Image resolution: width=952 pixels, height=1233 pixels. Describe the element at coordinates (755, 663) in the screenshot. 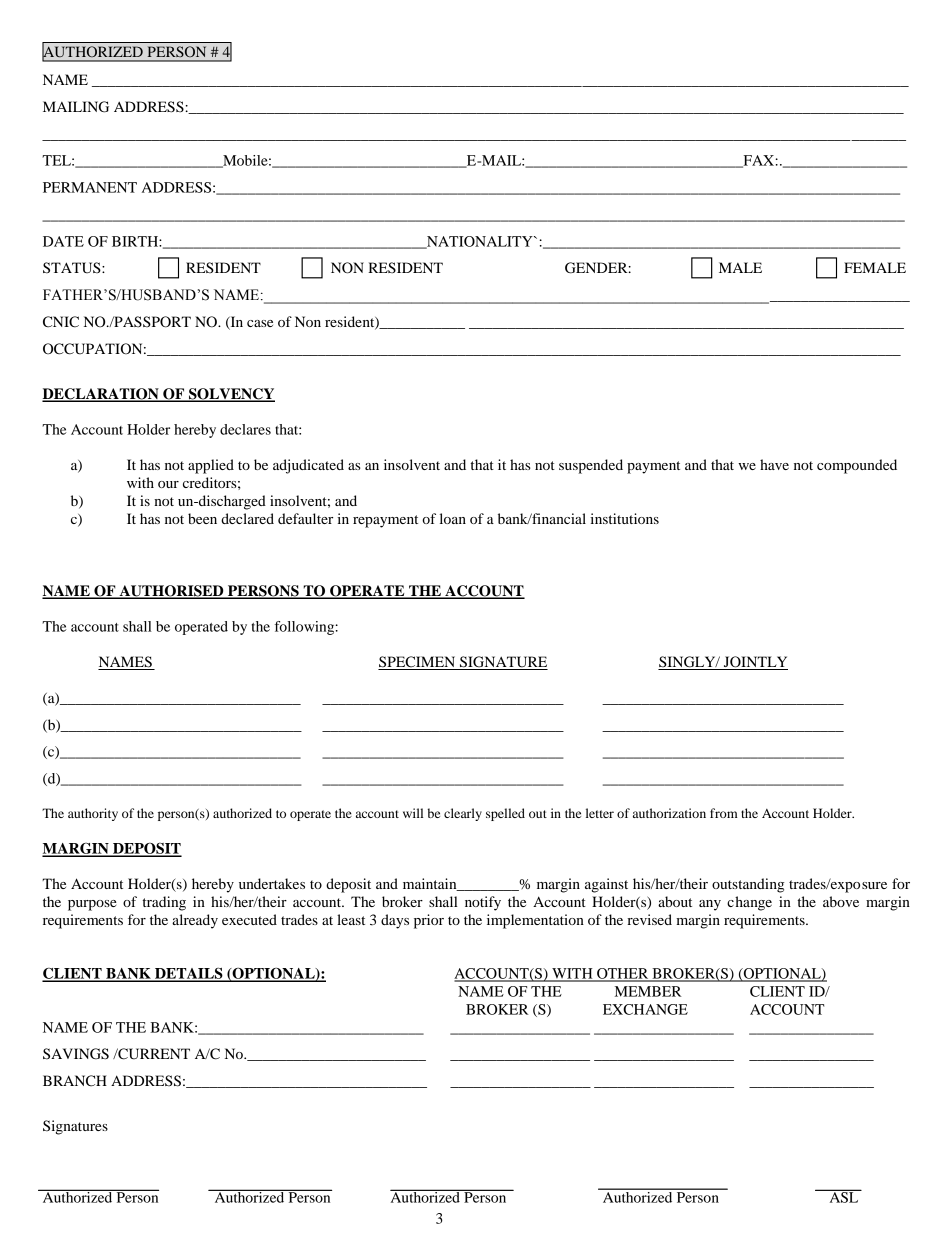

I see `JOINTLY` at that location.
